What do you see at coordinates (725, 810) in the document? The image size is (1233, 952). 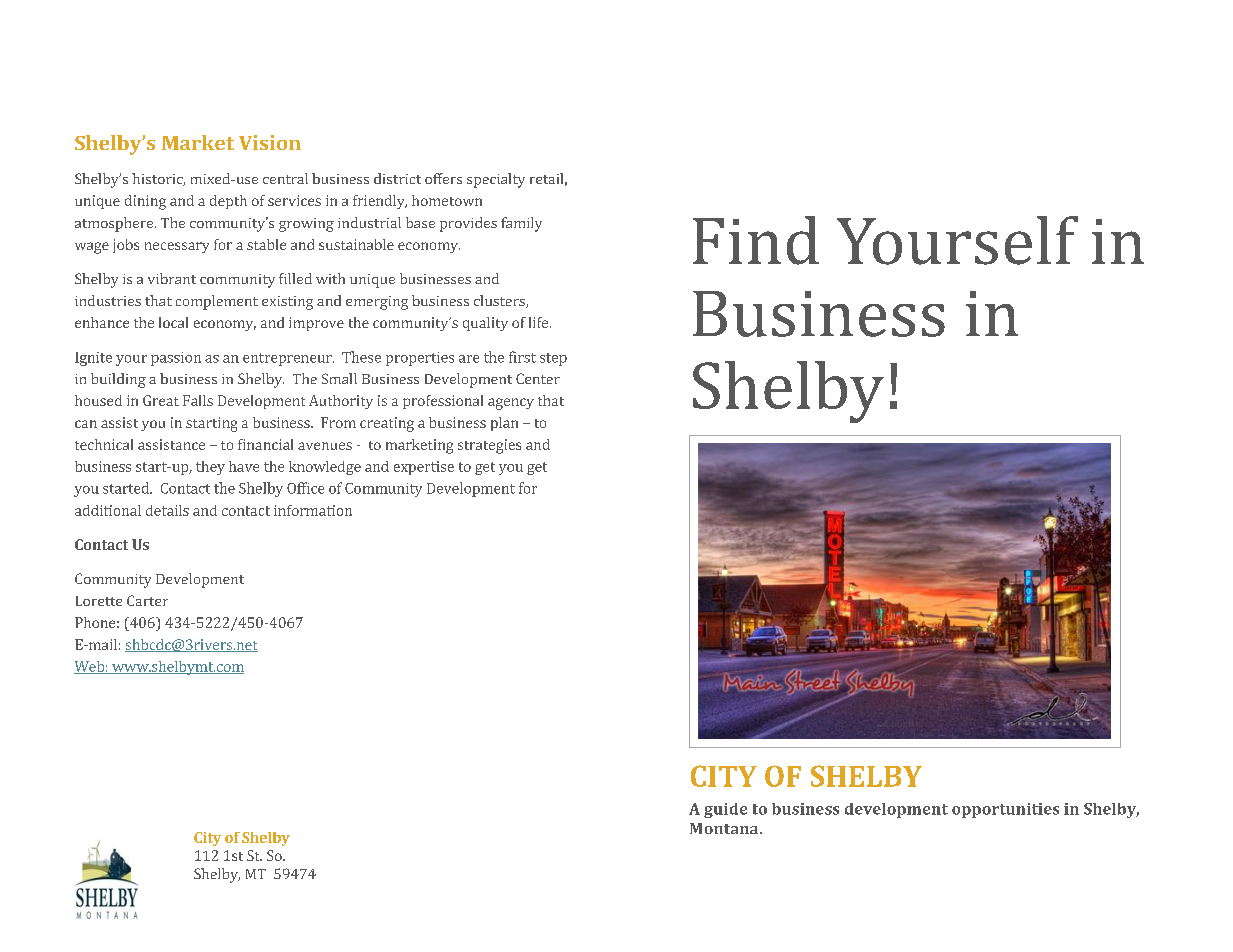 I see `guide` at bounding box center [725, 810].
